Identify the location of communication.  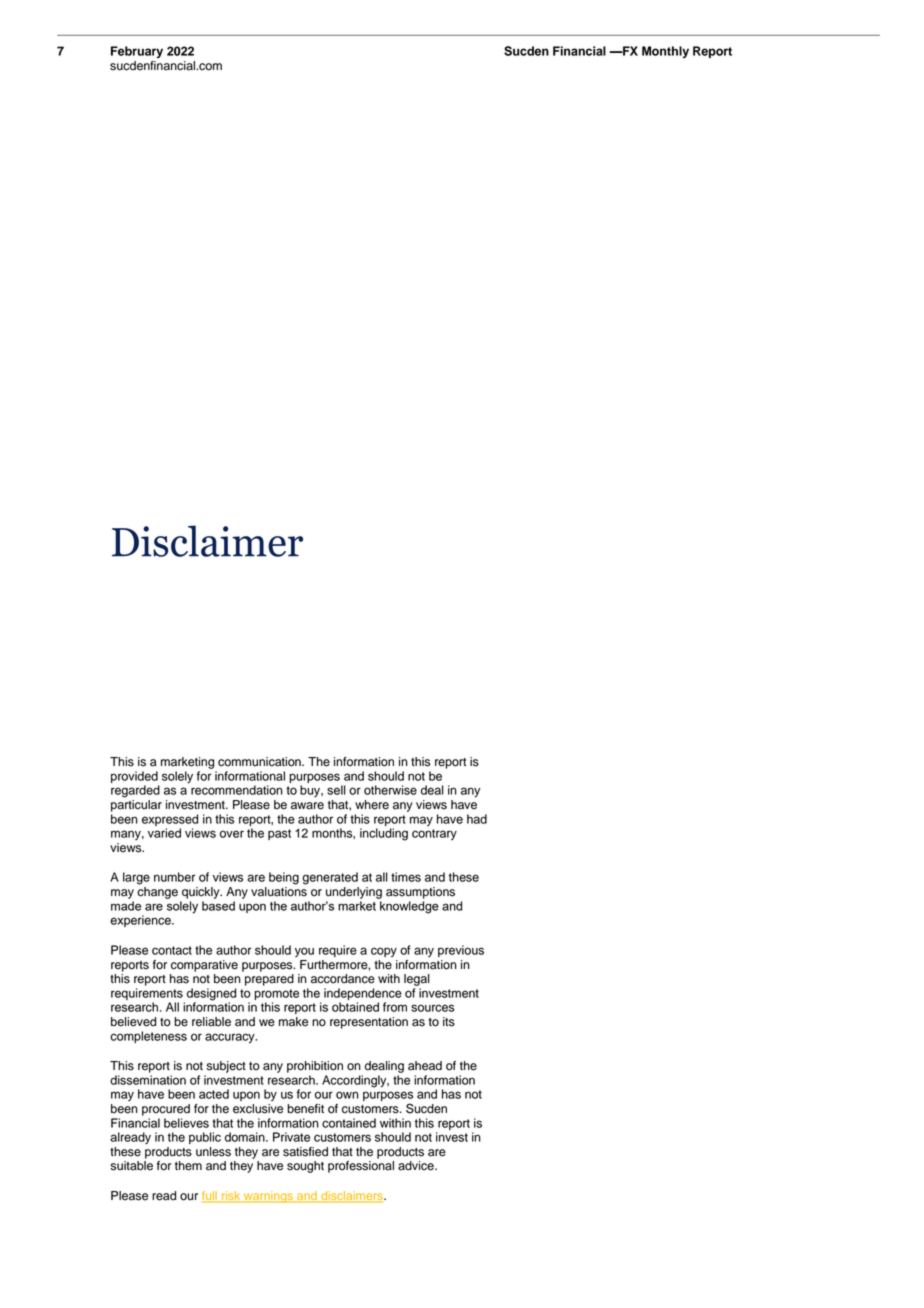
(260, 762).
